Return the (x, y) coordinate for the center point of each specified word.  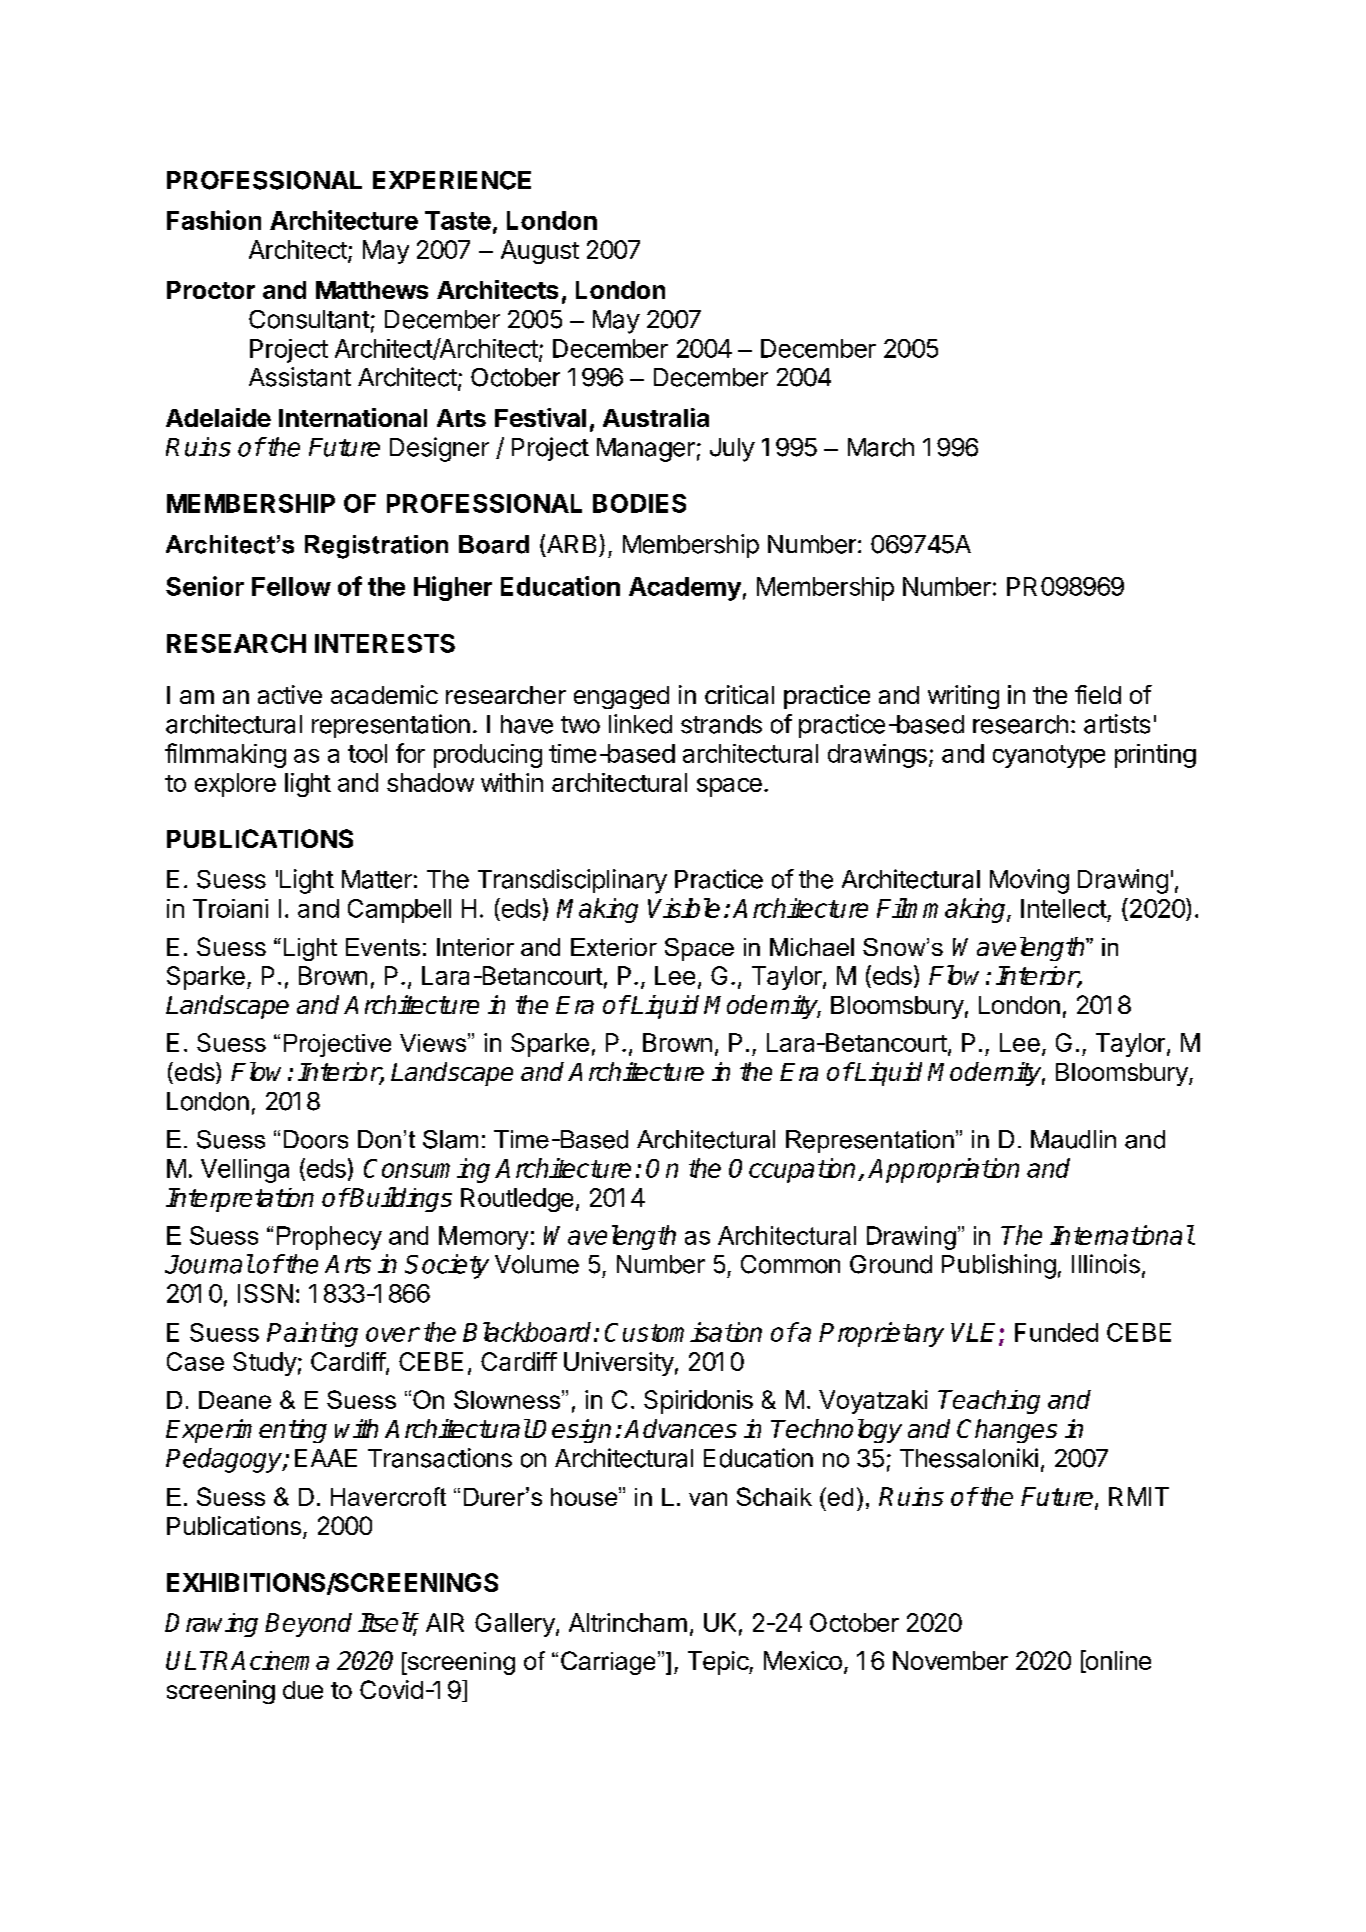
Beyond (308, 1625)
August (540, 252)
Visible (684, 908)
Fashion (214, 220)
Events (383, 947)
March (881, 447)
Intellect (1064, 908)
